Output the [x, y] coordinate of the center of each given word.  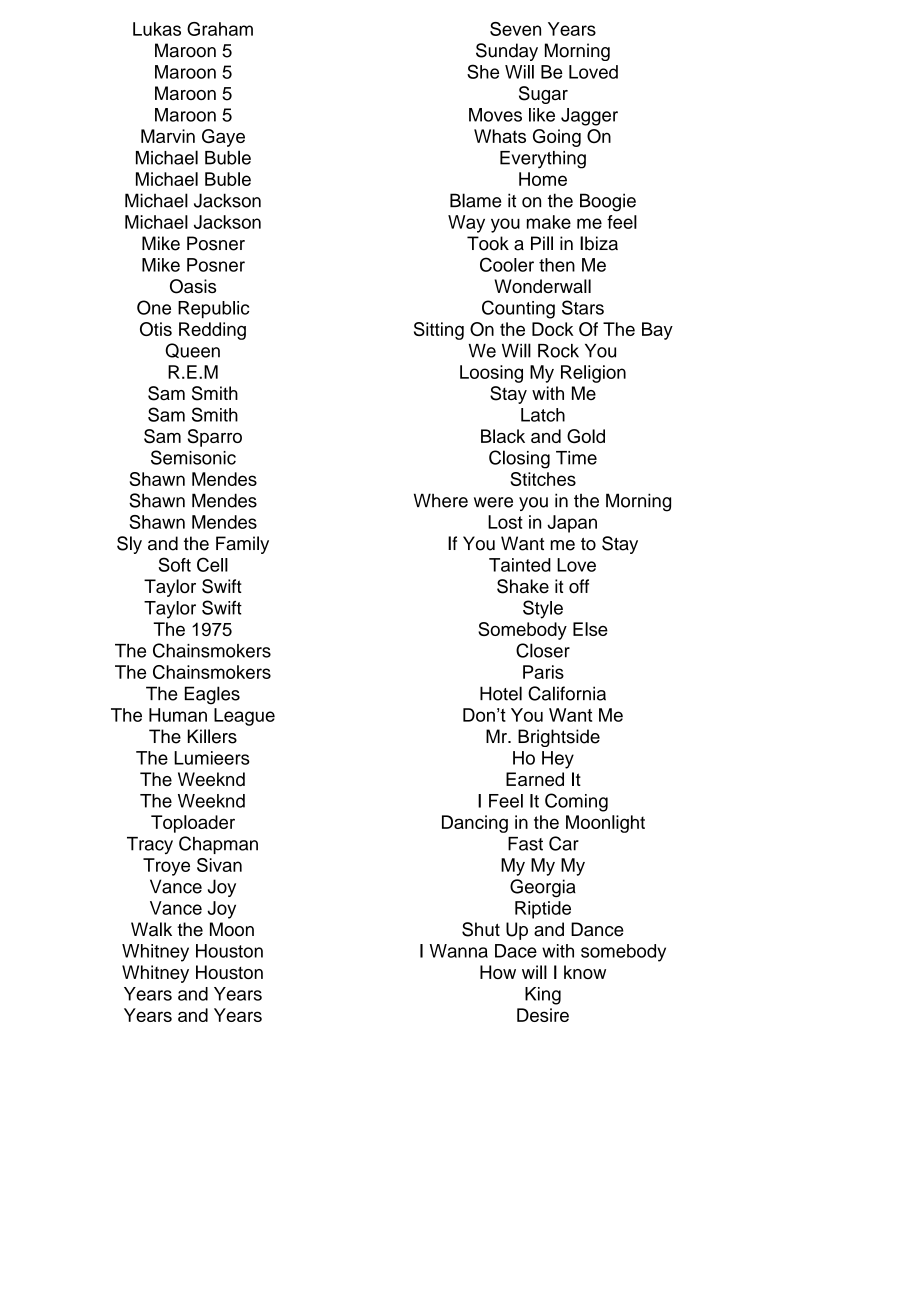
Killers [212, 736]
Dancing [475, 824]
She [483, 71]
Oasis [193, 286]
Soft [174, 564]
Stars [583, 307]
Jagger [589, 117]
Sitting [439, 331]
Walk [151, 929]
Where [441, 500]
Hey [558, 760]
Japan [572, 524]
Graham [220, 29]
